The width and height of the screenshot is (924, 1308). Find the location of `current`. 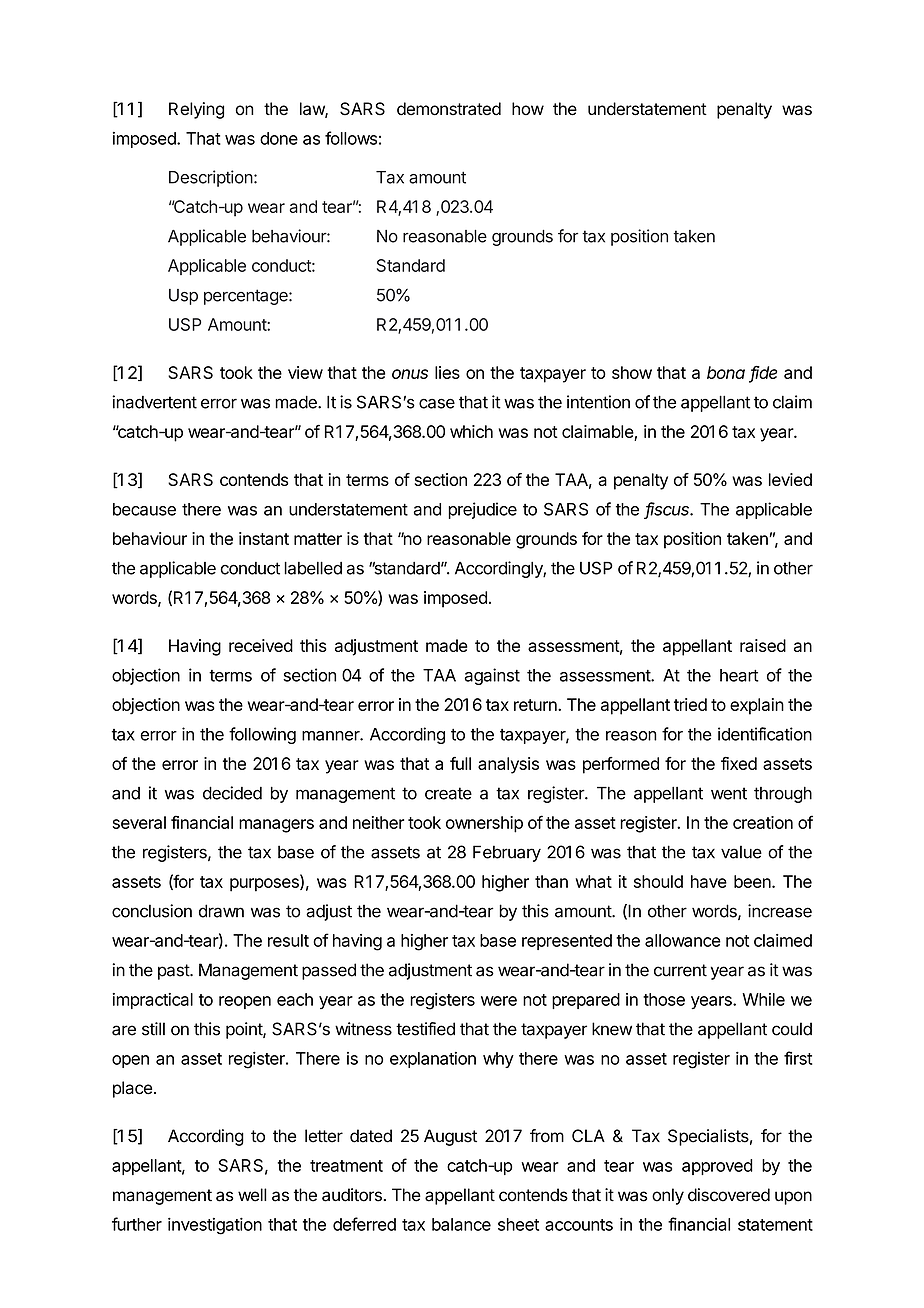

current is located at coordinates (680, 970).
